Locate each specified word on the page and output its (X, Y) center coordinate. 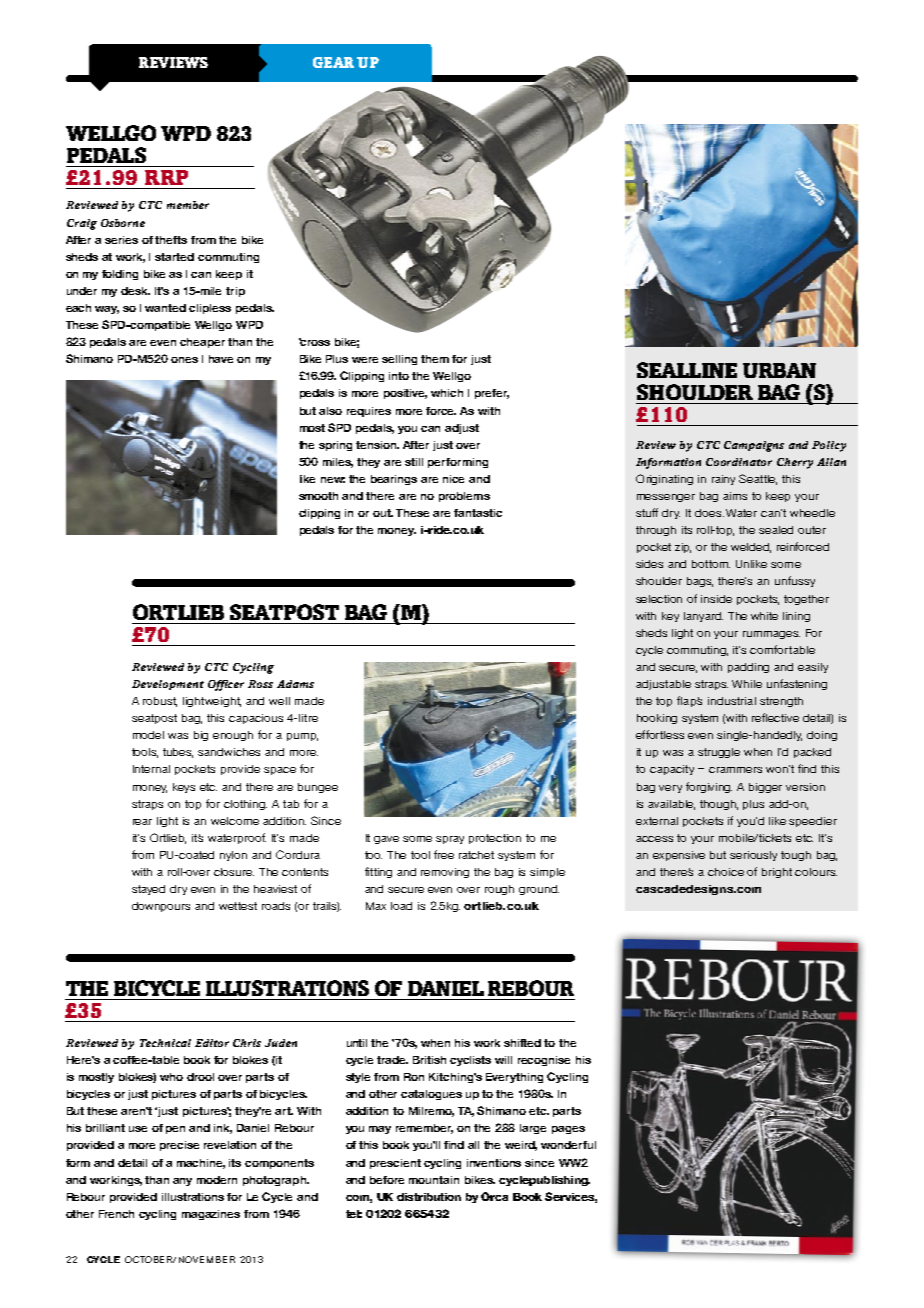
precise (179, 1146)
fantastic (478, 513)
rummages (771, 635)
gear (333, 62)
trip (235, 292)
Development (168, 685)
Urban (779, 370)
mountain (434, 1180)
